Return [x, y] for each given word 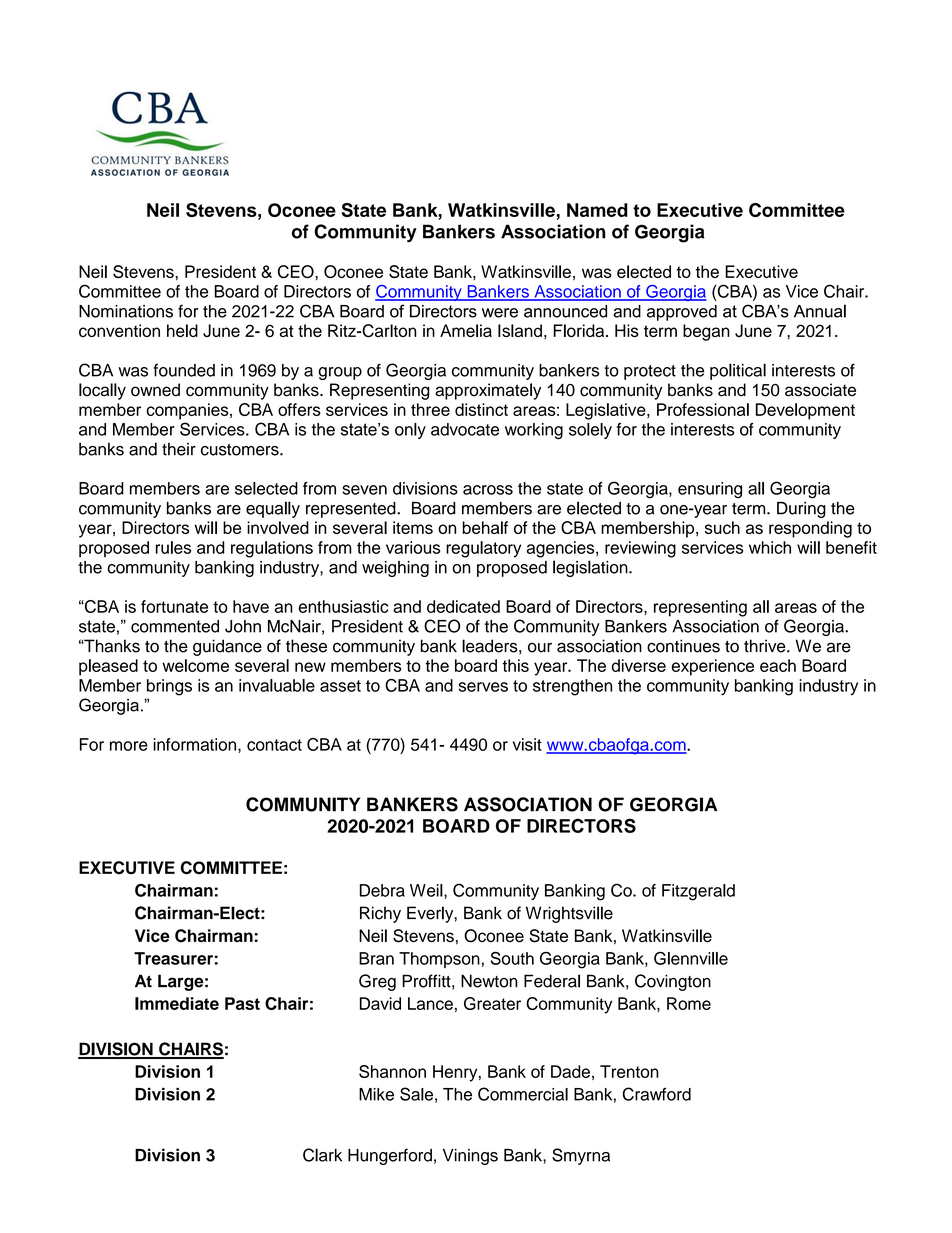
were [500, 313]
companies [188, 411]
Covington [673, 982]
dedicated [463, 606]
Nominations [126, 311]
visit [527, 744]
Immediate [177, 1003]
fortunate [174, 606]
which [770, 547]
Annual [820, 311]
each [778, 665]
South [512, 958]
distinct [481, 409]
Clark [322, 1155]
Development [805, 411]
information [196, 745]
